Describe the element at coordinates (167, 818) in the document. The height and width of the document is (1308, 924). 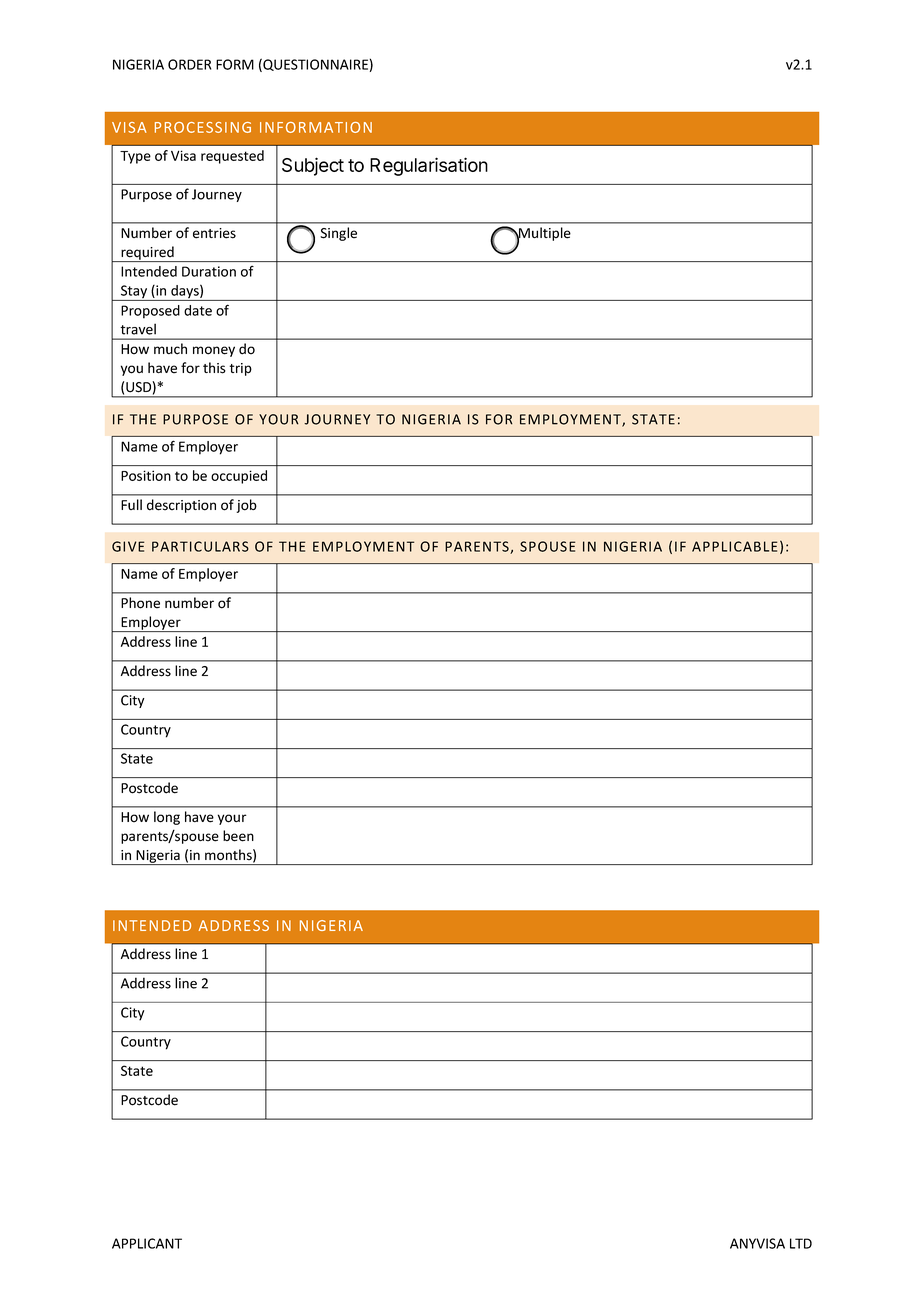
I see `long` at that location.
